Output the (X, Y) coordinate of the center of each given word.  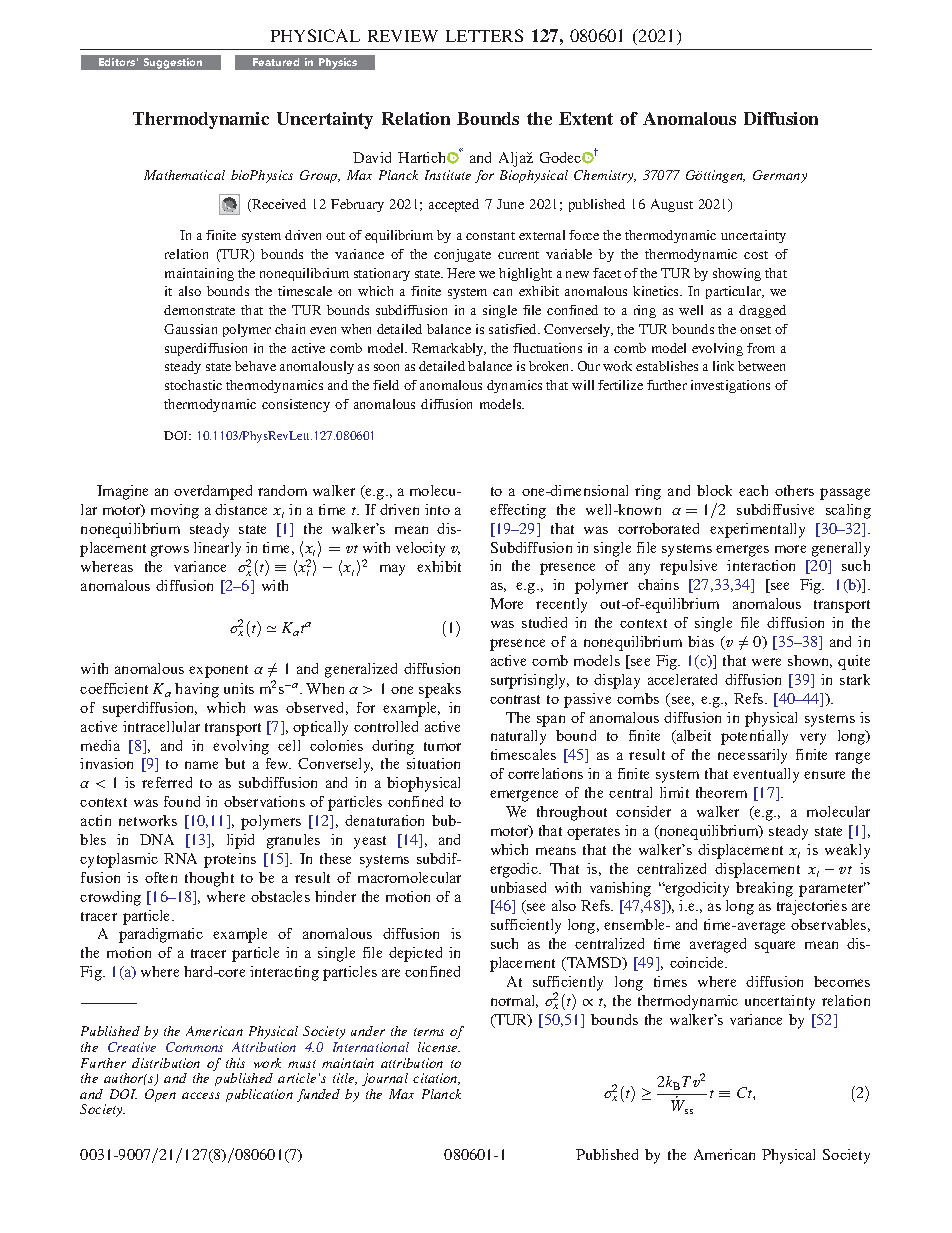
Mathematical (184, 175)
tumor (442, 746)
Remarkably (449, 349)
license (439, 1047)
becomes (842, 981)
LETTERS (484, 35)
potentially (754, 737)
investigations (730, 386)
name (201, 765)
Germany (780, 176)
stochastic (193, 385)
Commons (194, 1047)
